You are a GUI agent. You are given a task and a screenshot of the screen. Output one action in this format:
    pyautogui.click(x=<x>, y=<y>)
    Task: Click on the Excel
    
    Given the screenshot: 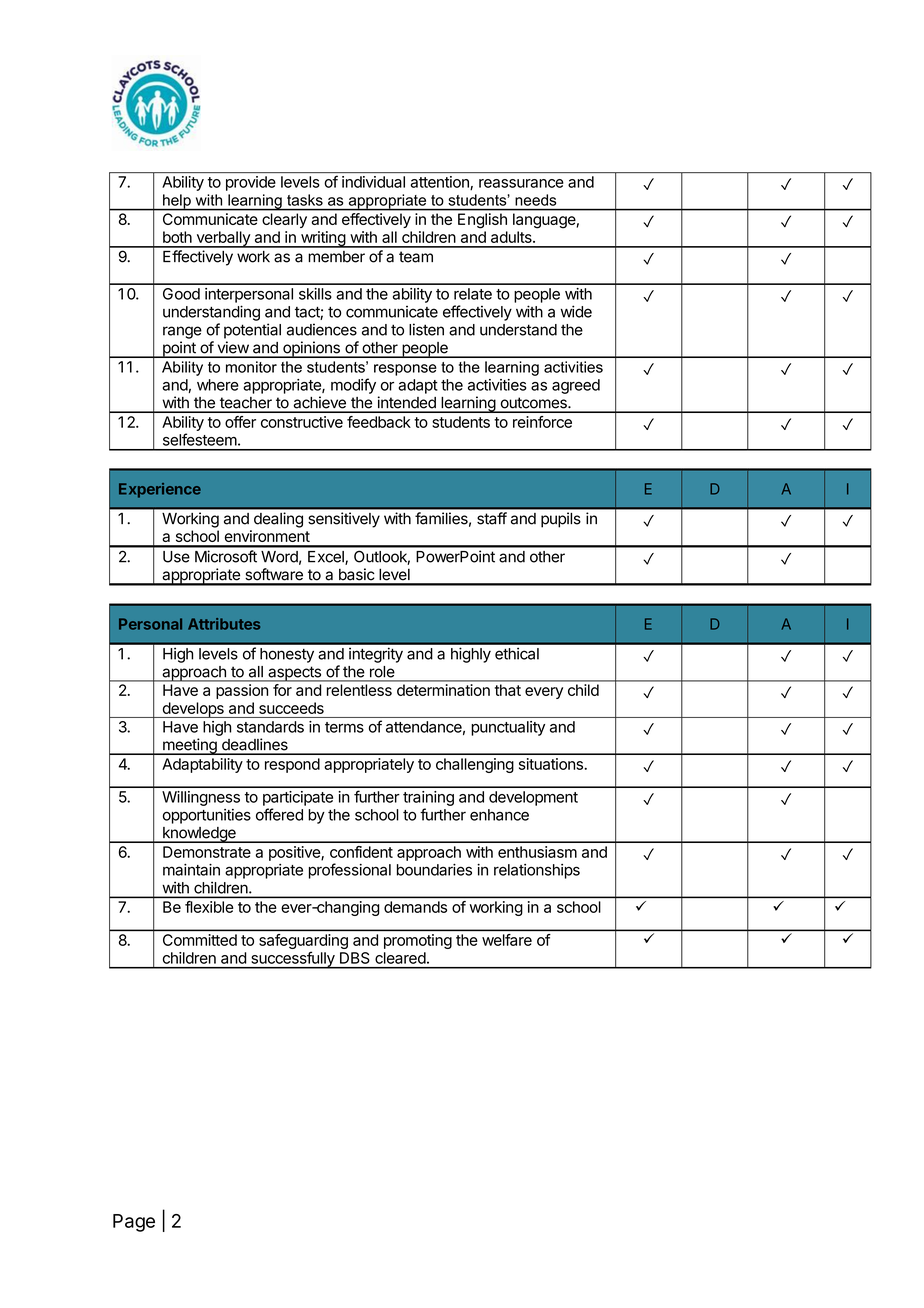 What is the action you would take?
    pyautogui.click(x=327, y=558)
